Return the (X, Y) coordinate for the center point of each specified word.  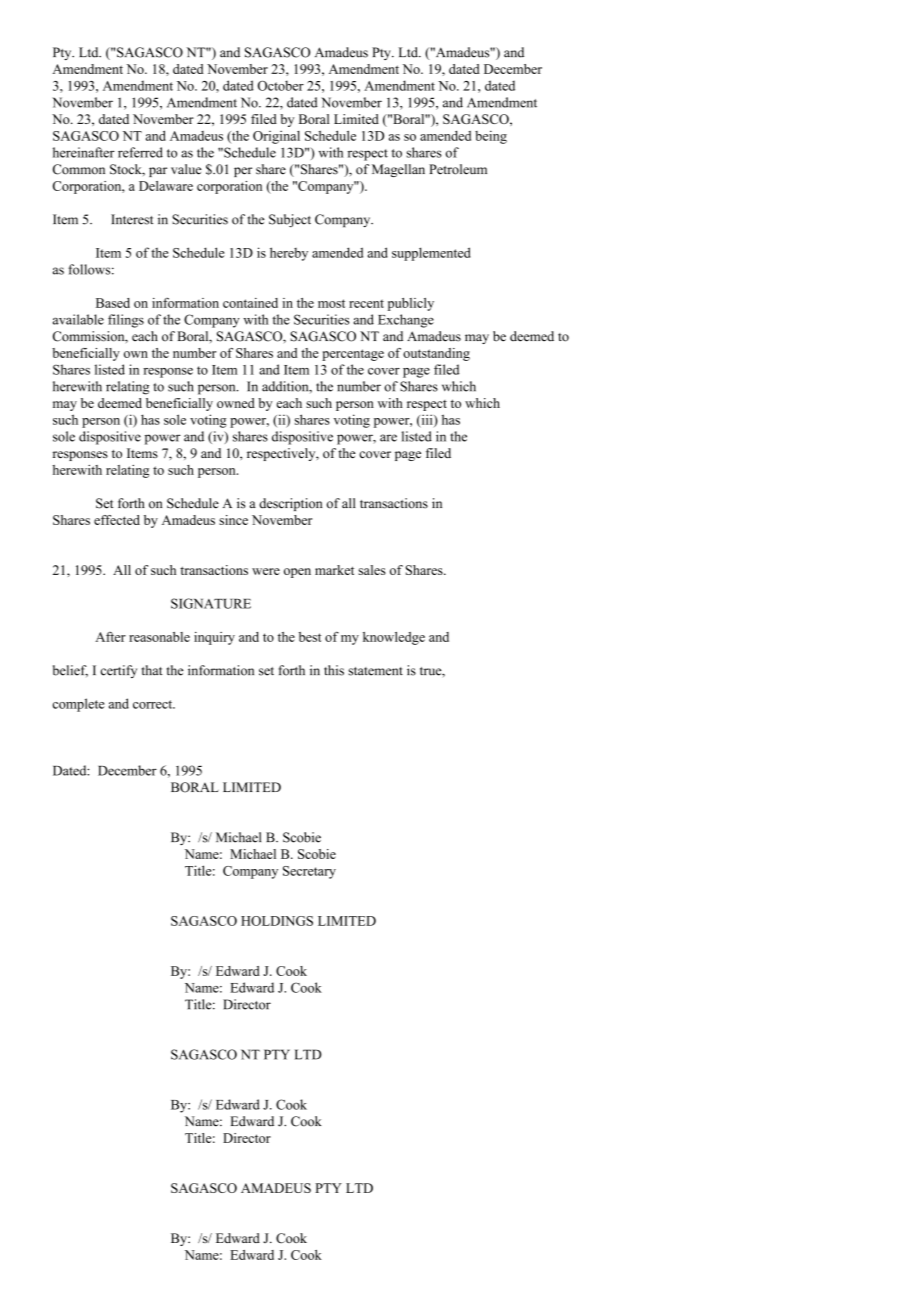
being (491, 137)
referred (140, 152)
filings (126, 321)
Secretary (309, 872)
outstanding (436, 354)
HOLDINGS (277, 921)
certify (119, 671)
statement (375, 671)
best (310, 637)
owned (236, 403)
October (281, 85)
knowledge (394, 638)
